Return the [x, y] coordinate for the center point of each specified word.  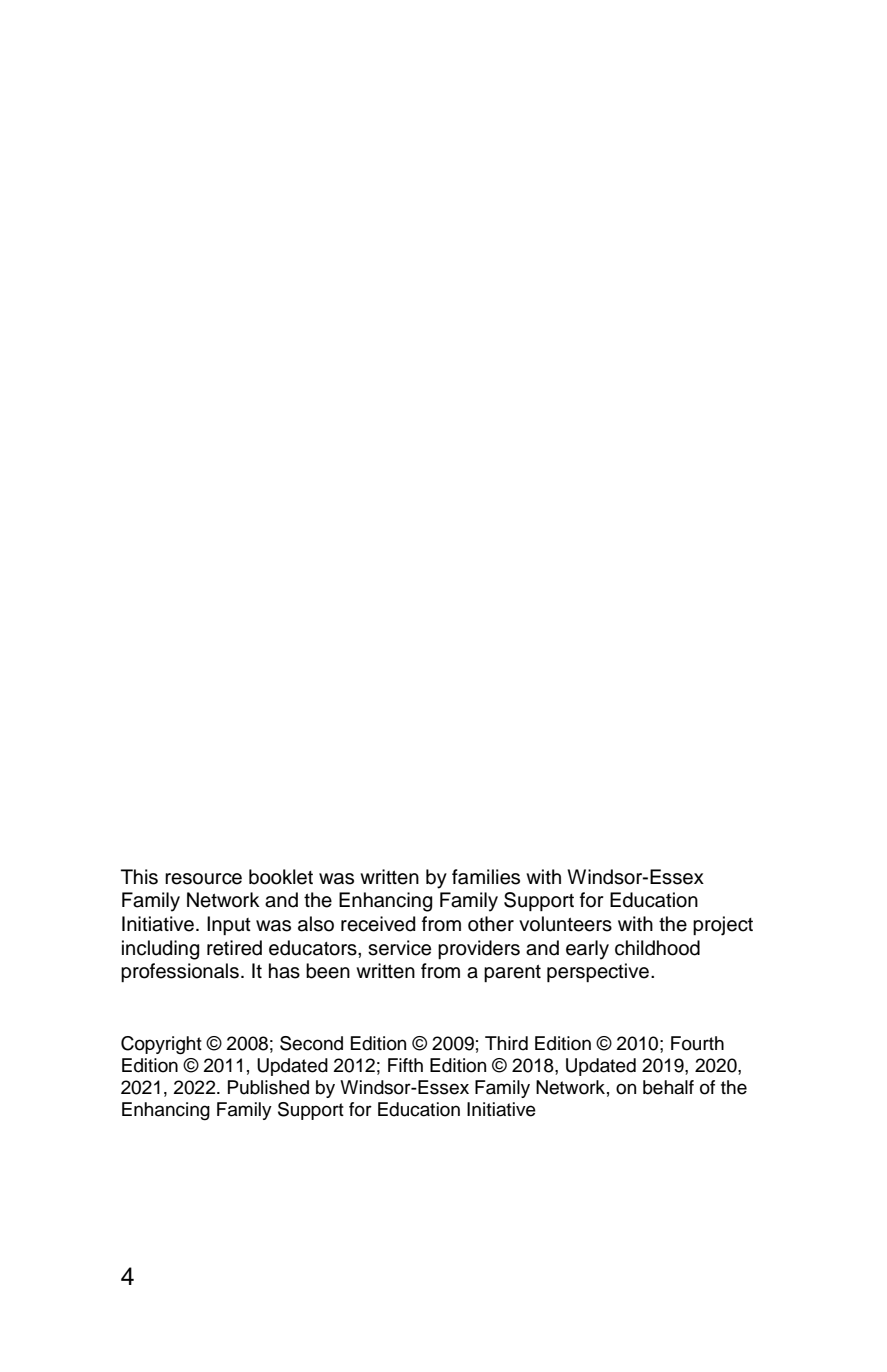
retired [234, 948]
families [486, 877]
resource [203, 879]
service [399, 948]
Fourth [697, 1043]
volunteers [565, 924]
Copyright [161, 1045]
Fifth [405, 1065]
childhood [657, 948]
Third [506, 1043]
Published [268, 1087]
